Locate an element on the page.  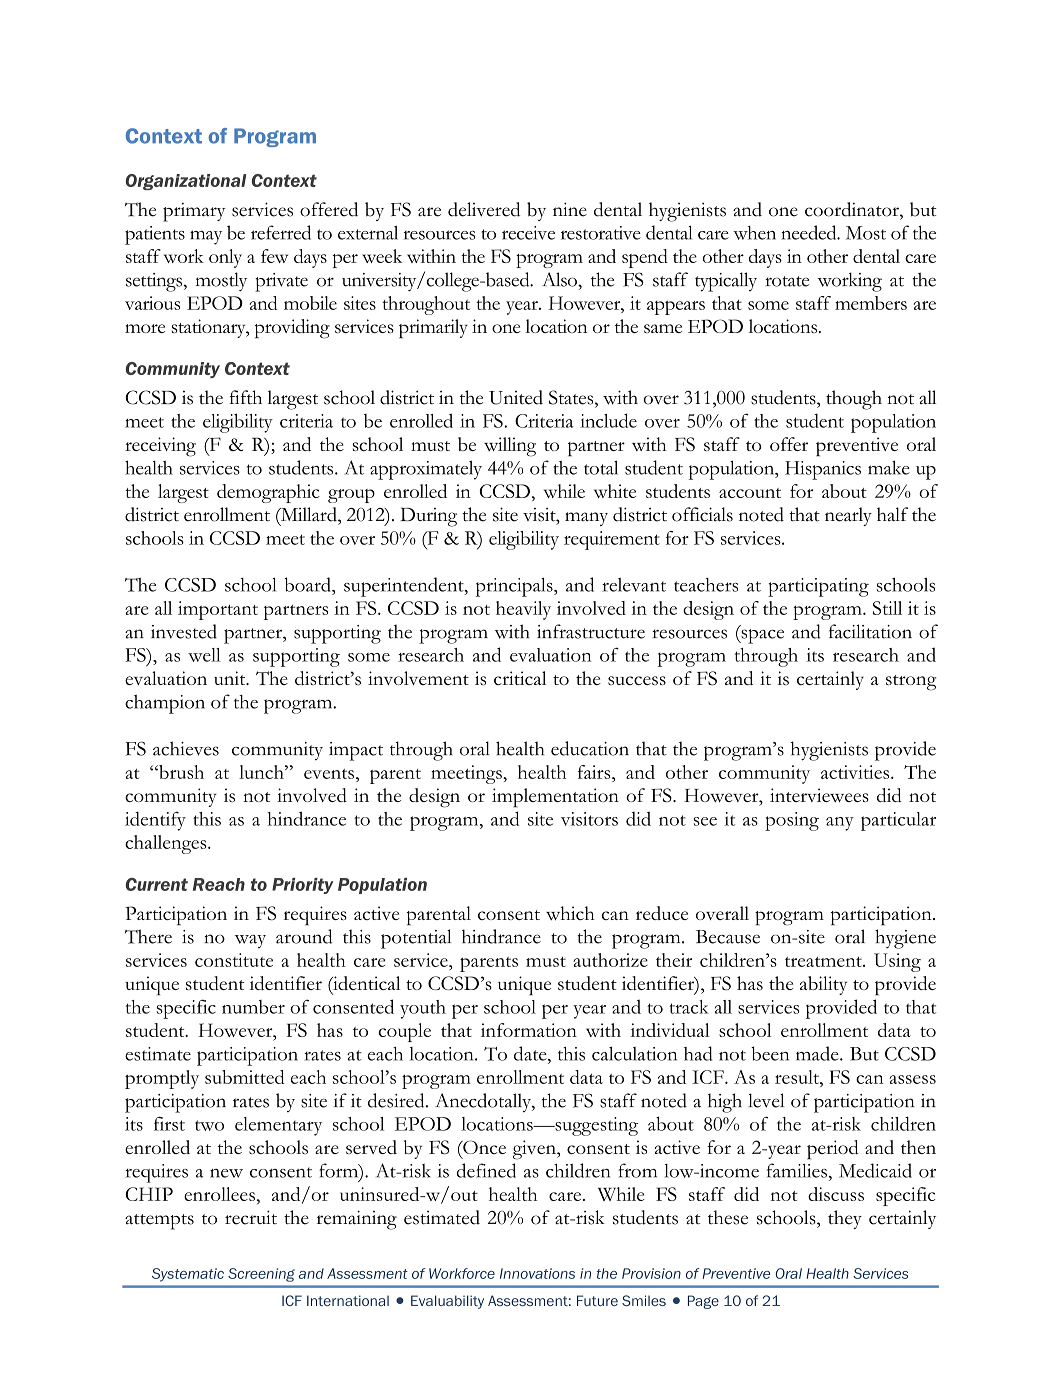
Innovations is located at coordinates (537, 1273).
